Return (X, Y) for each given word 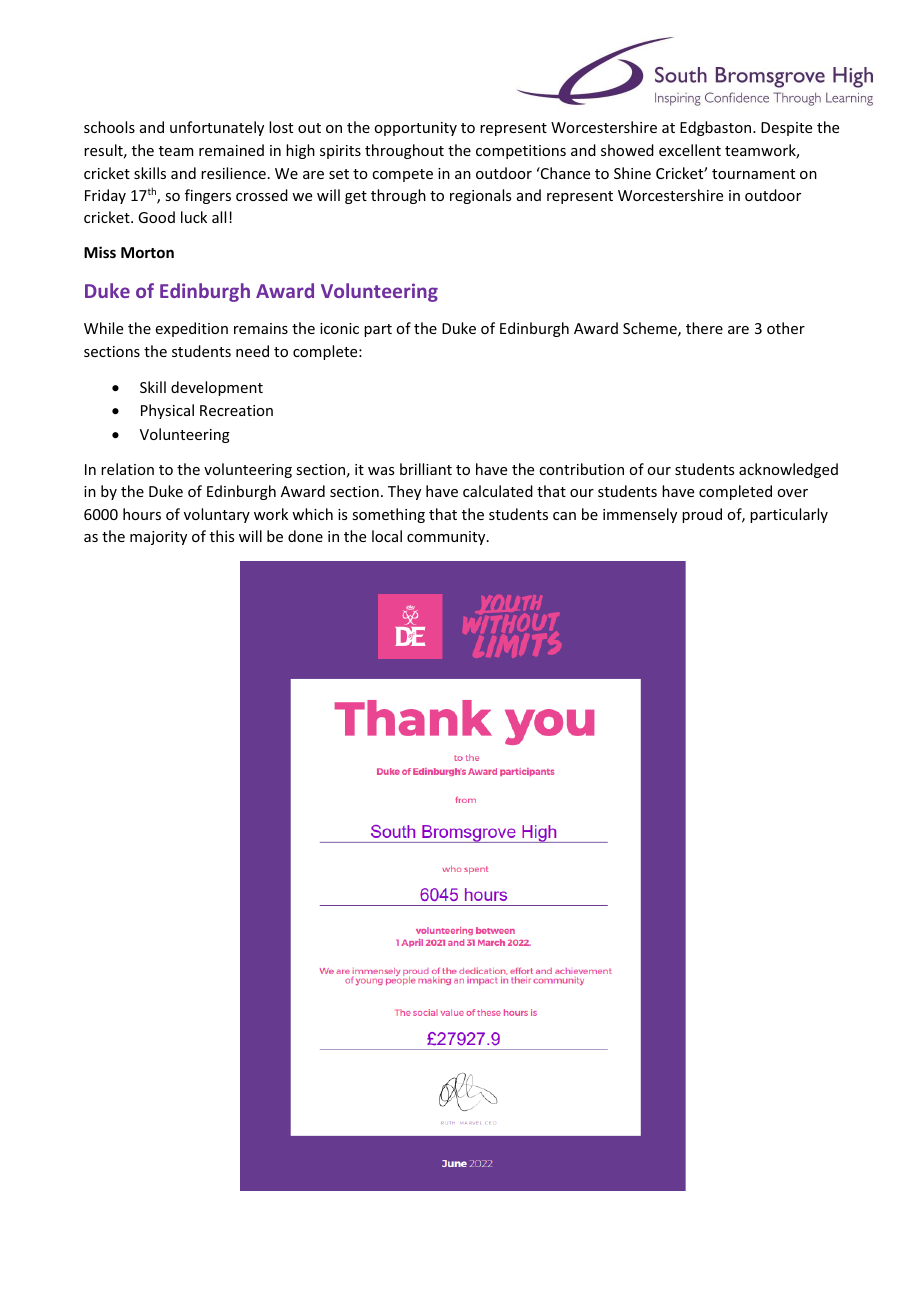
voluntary (217, 515)
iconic (339, 328)
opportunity (415, 129)
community (447, 538)
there (704, 328)
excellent (690, 150)
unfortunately (217, 128)
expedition (192, 329)
